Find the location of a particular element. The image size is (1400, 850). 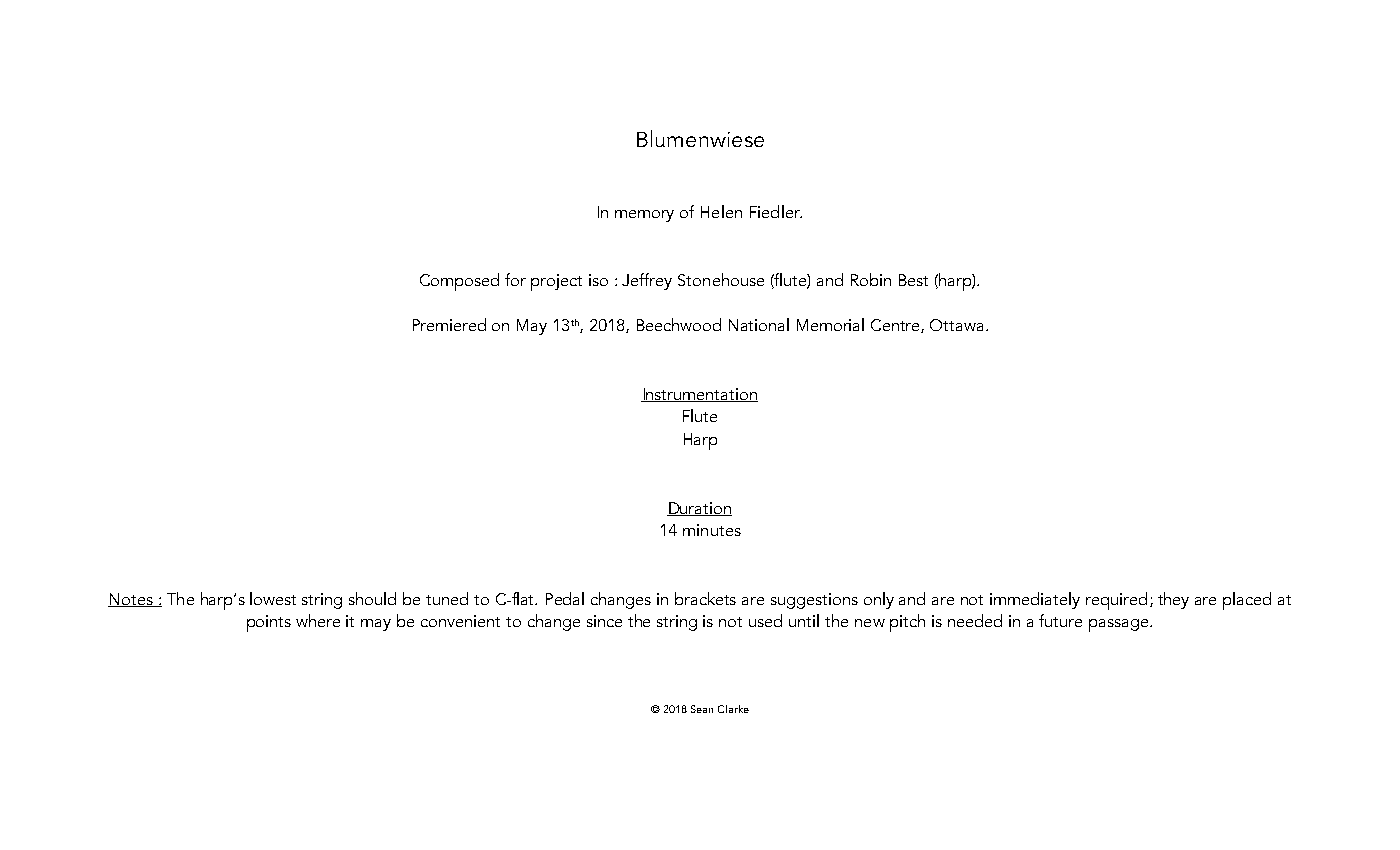

Instrumentation is located at coordinates (699, 395).
